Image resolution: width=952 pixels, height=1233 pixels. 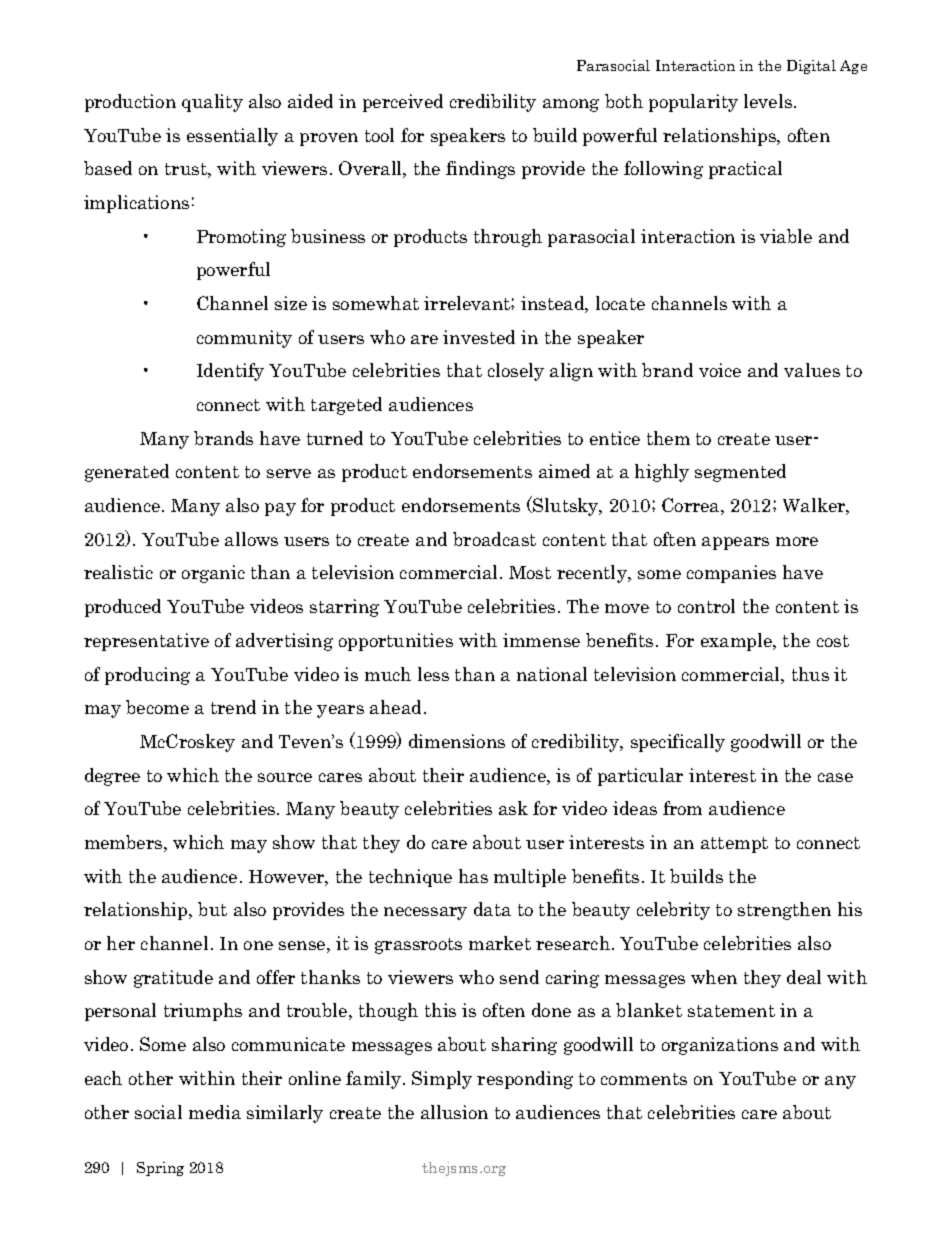 What do you see at coordinates (215, 1112) in the document?
I see `media` at bounding box center [215, 1112].
